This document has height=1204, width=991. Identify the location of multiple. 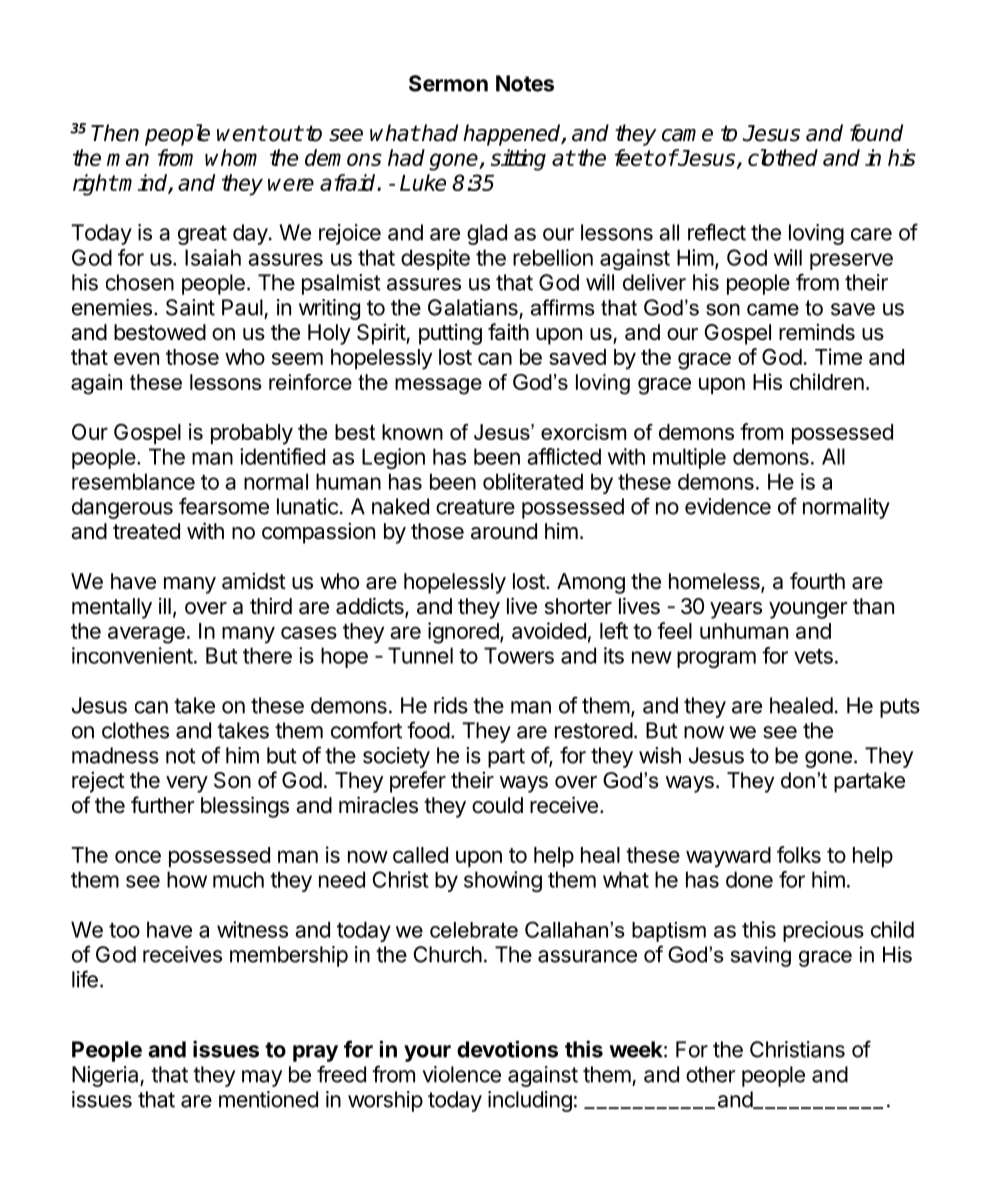
(689, 458).
